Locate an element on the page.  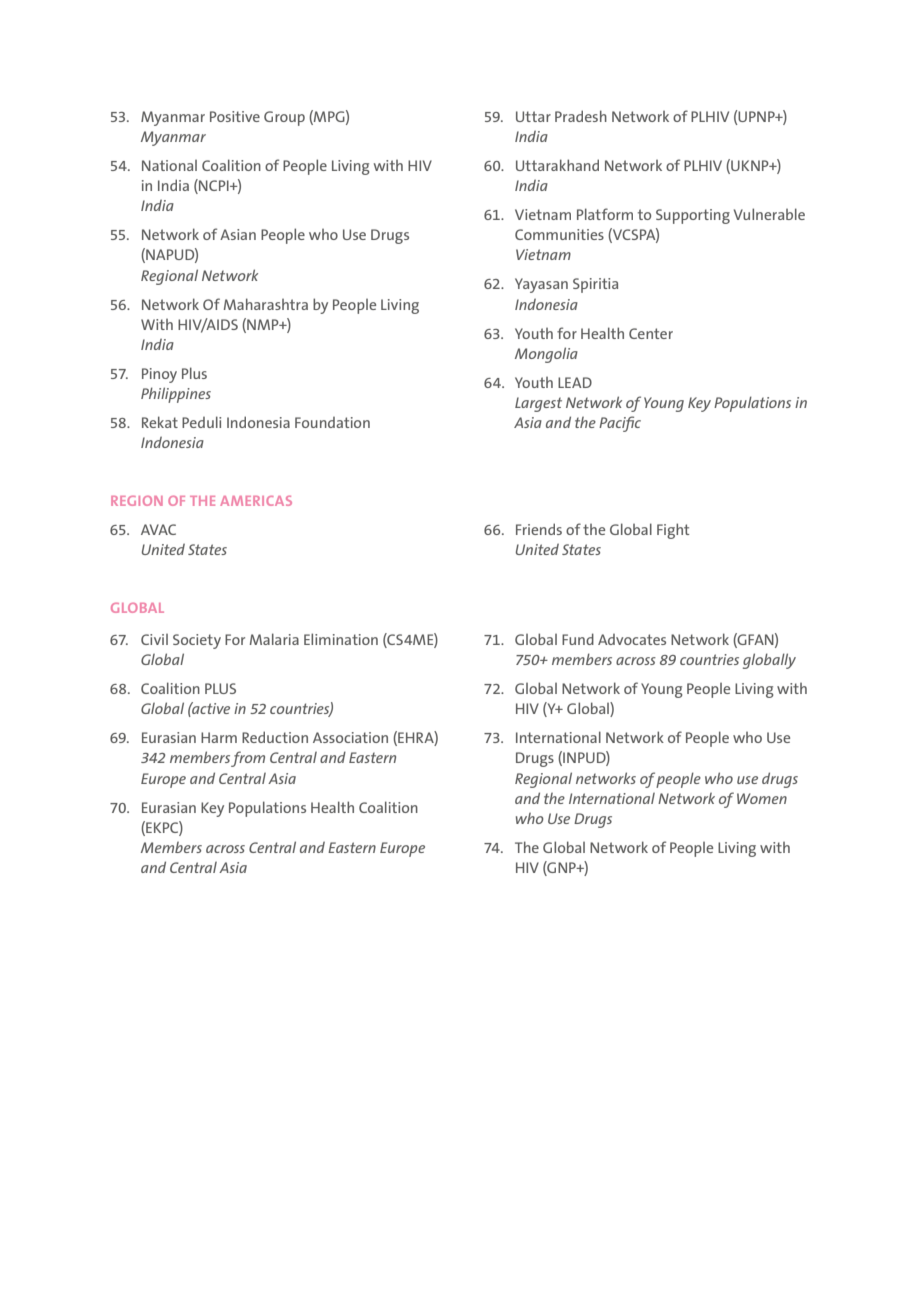
from is located at coordinates (248, 759).
